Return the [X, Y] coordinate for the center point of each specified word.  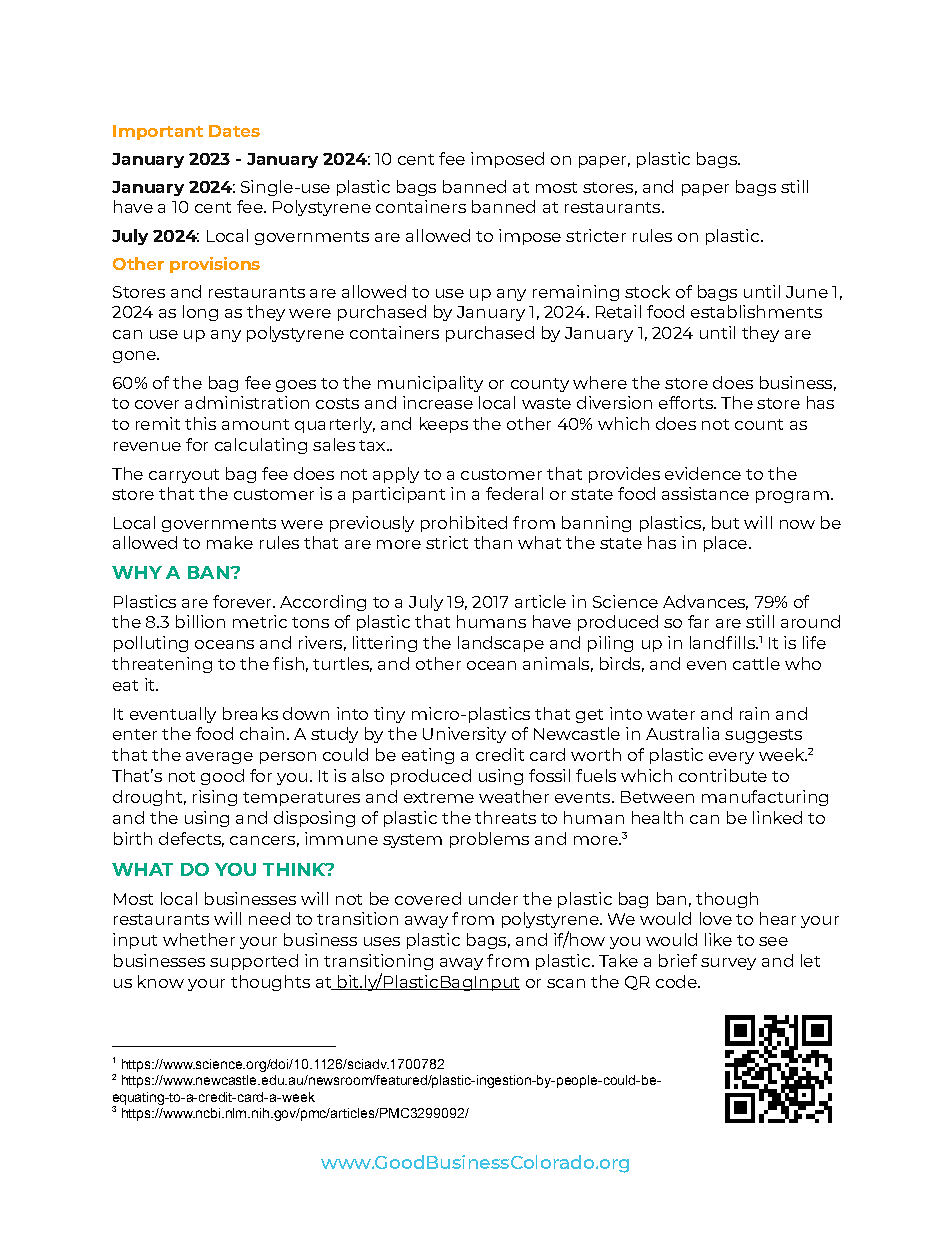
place [725, 544]
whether [199, 939]
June [807, 292]
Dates [234, 131]
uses [382, 941]
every [731, 758]
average [219, 758]
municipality [430, 384]
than [493, 542]
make [230, 542]
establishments [756, 311]
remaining [576, 293]
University [464, 735]
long [200, 313]
